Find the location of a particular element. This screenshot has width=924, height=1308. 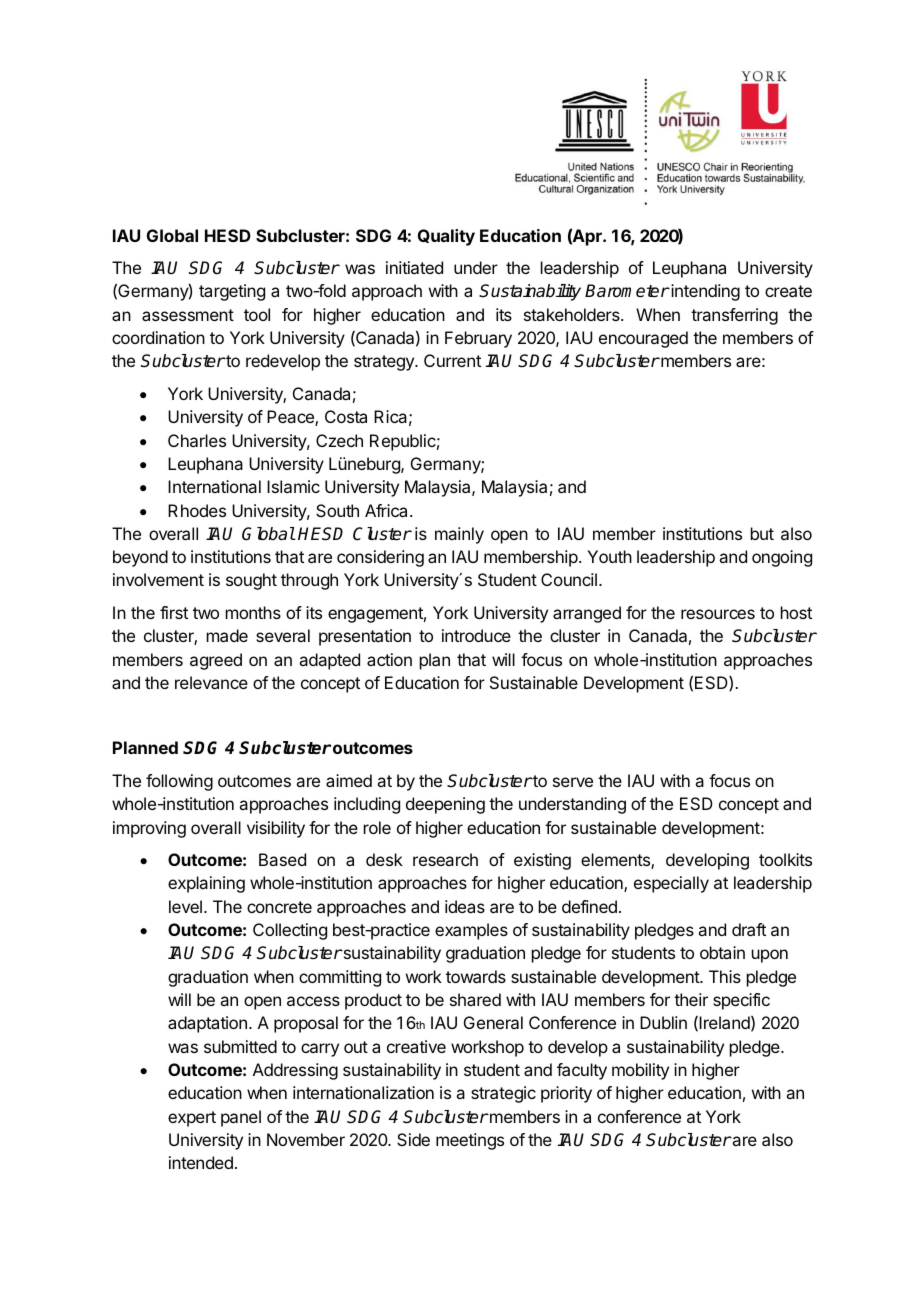

deepening is located at coordinates (445, 805).
